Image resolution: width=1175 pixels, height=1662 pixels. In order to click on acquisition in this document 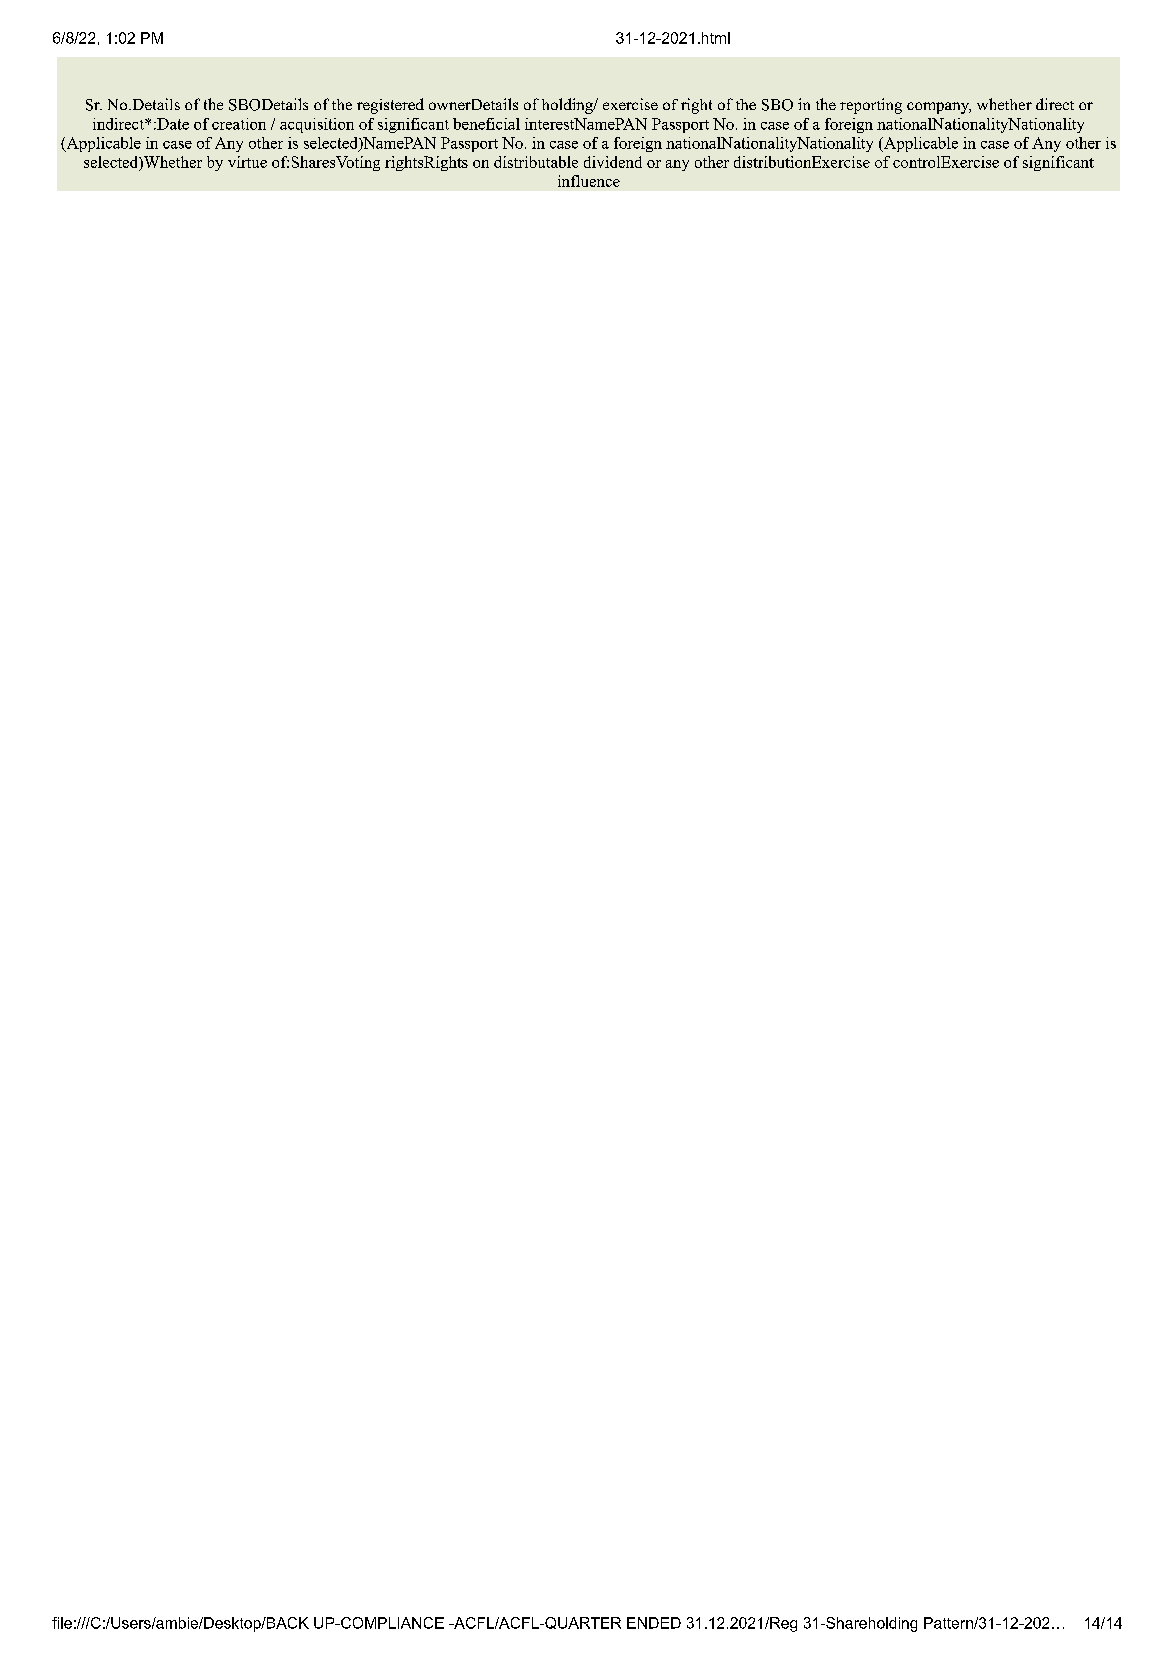, I will do `click(317, 125)`.
